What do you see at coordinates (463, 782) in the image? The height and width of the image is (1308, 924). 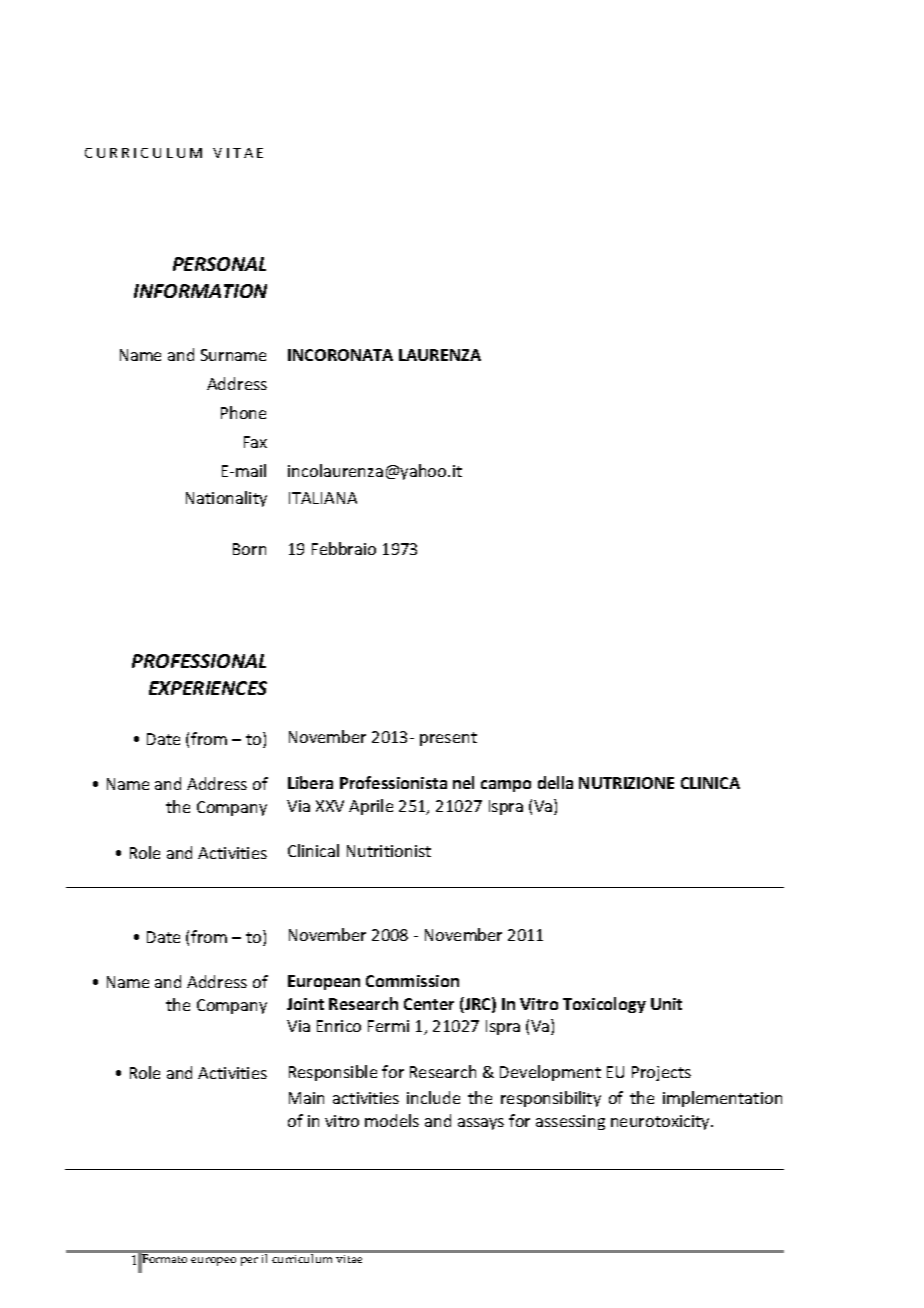 I see `nel` at bounding box center [463, 782].
